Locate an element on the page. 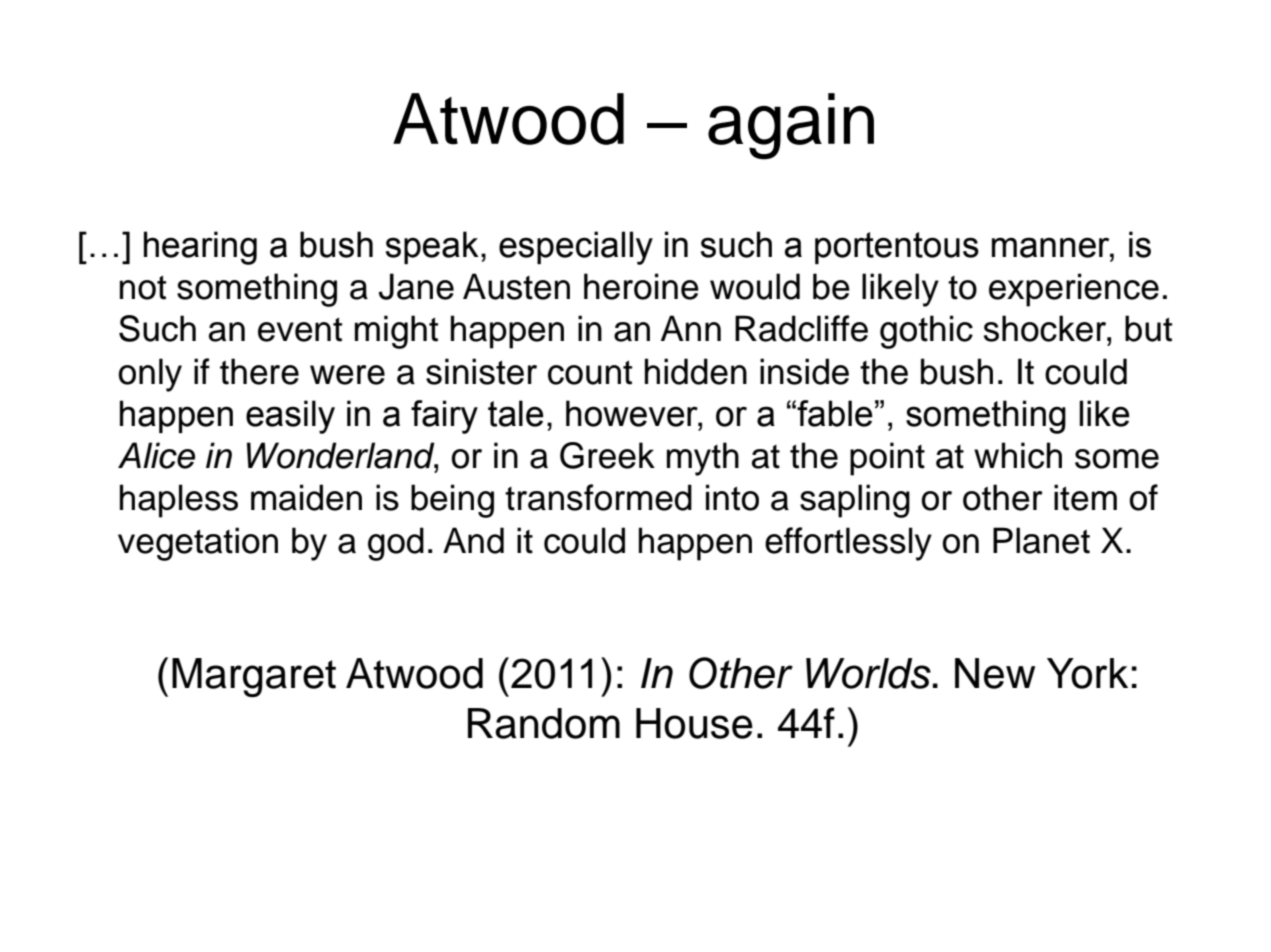  transformed is located at coordinates (598, 497).
